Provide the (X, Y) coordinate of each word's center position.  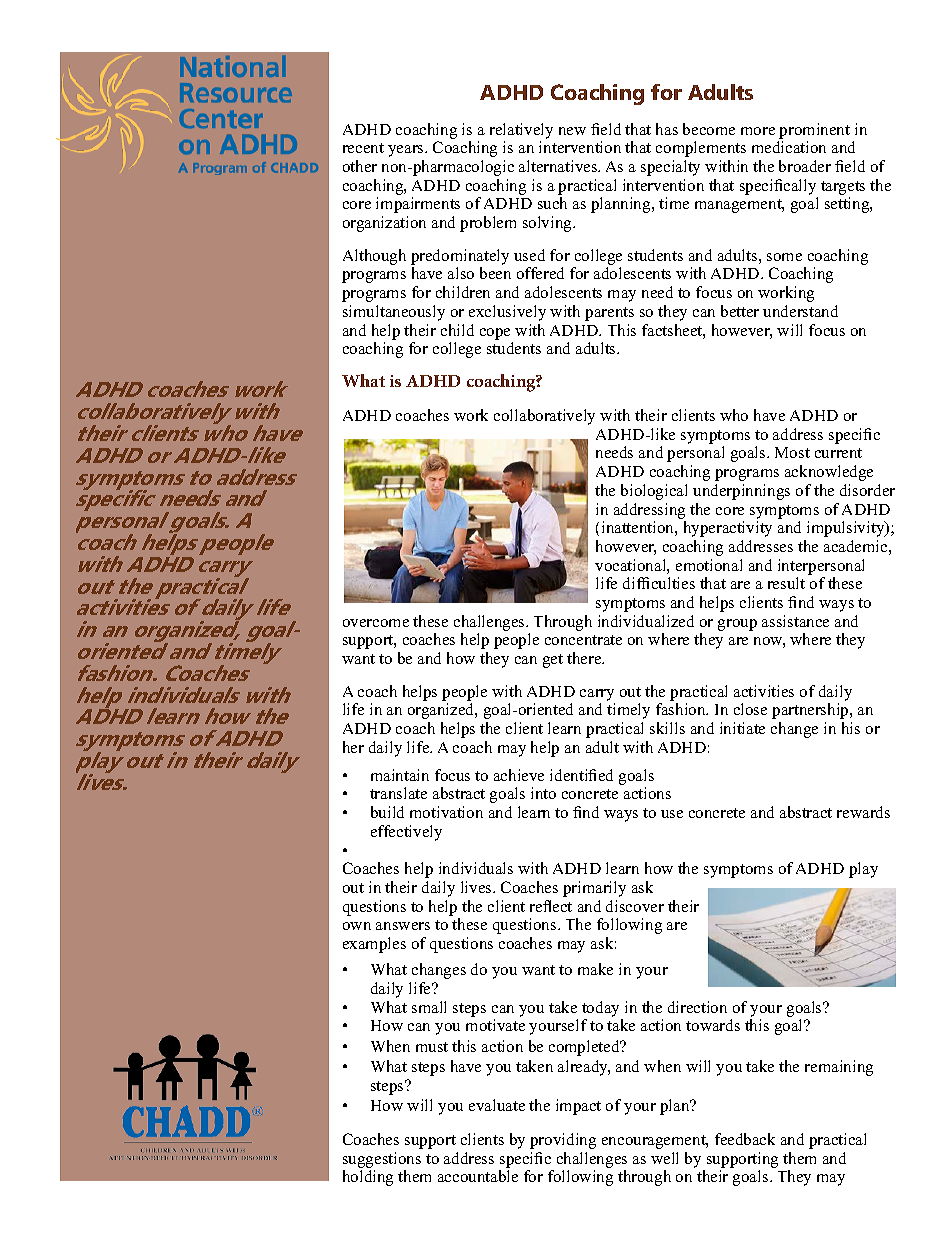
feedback (745, 1139)
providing (563, 1141)
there (585, 658)
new (572, 131)
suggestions (382, 1160)
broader (805, 166)
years (407, 151)
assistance (795, 621)
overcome (376, 623)
